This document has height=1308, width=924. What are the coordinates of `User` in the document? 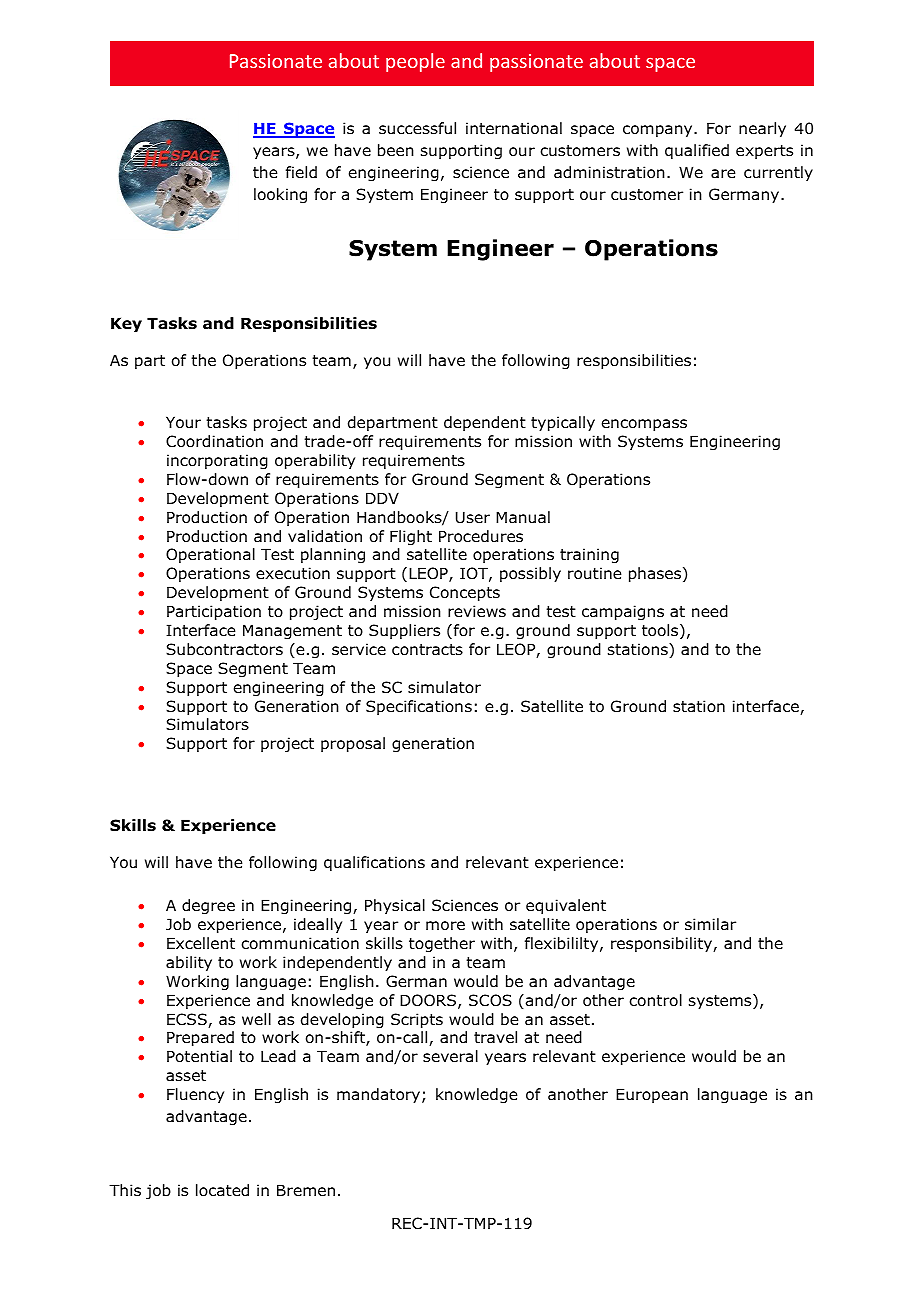 It's located at (473, 517).
